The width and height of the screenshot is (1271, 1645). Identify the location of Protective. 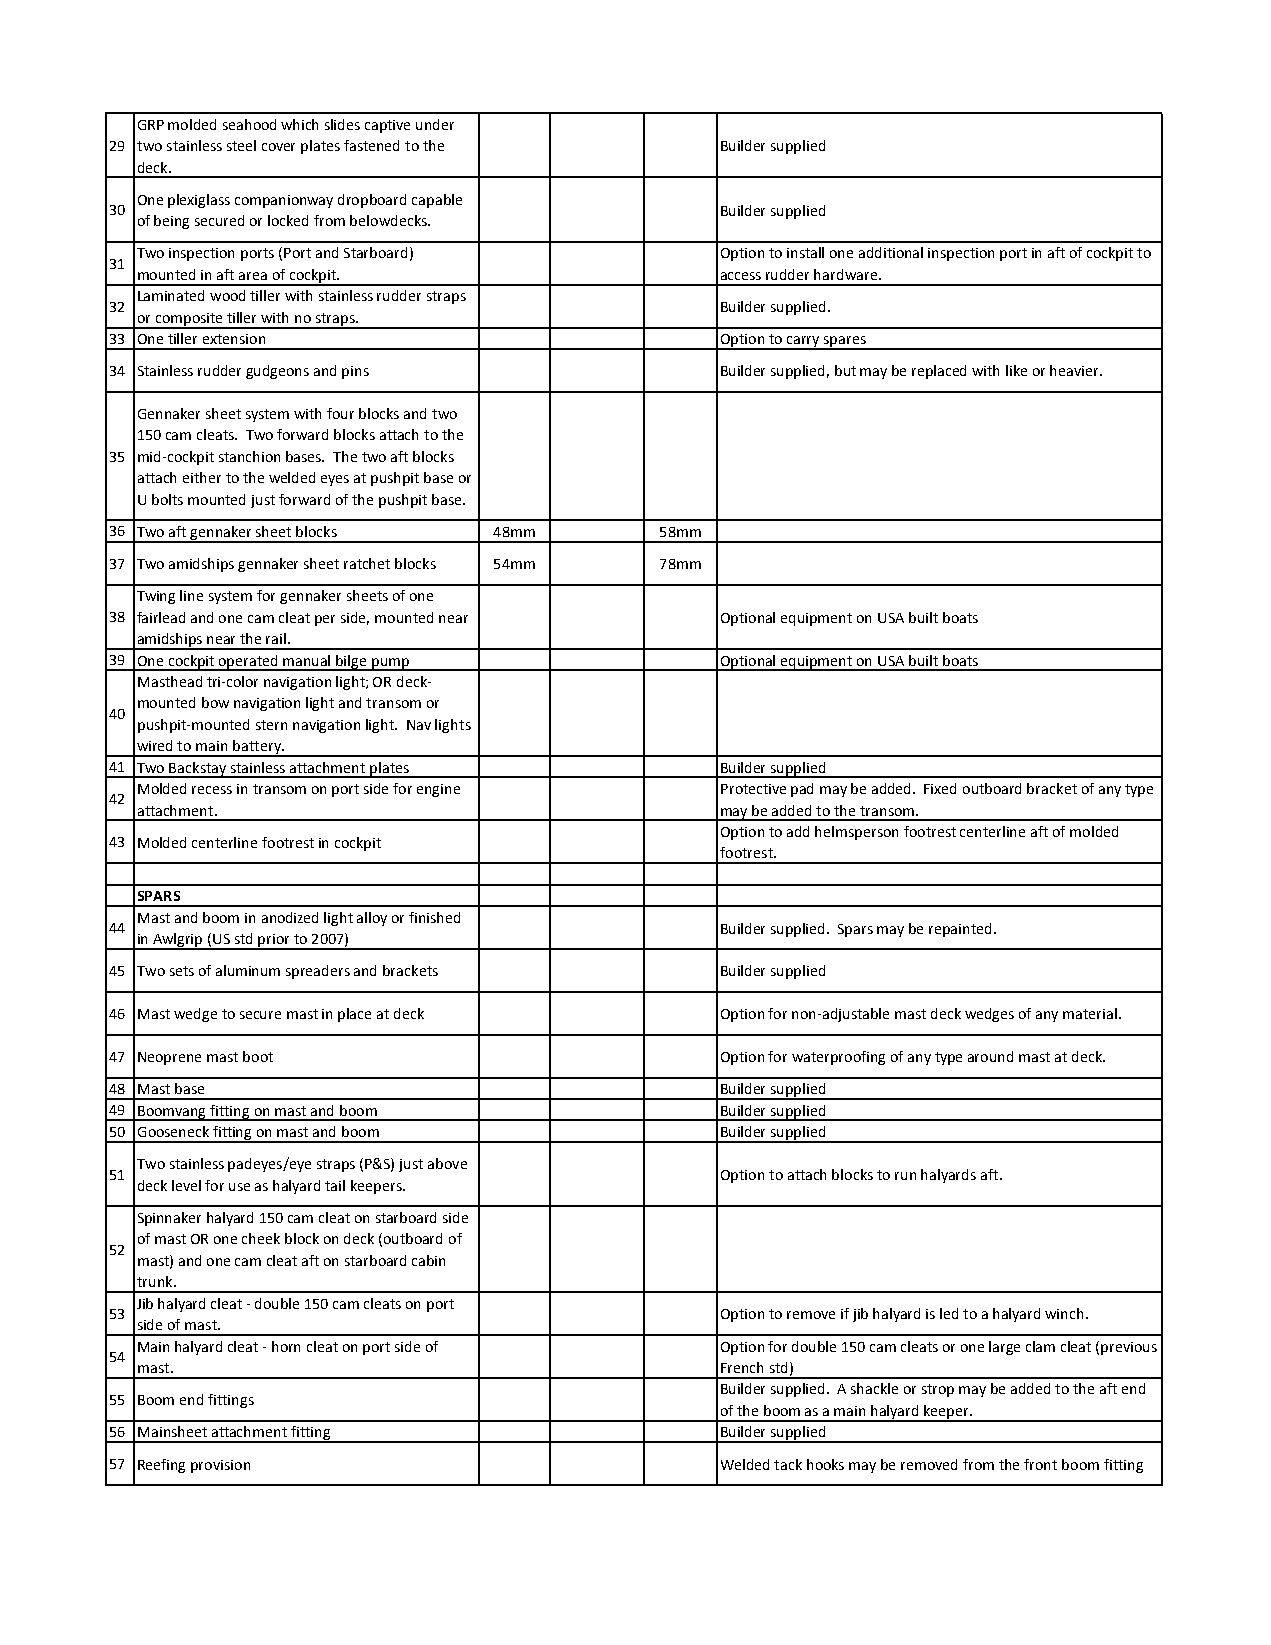
(753, 789).
